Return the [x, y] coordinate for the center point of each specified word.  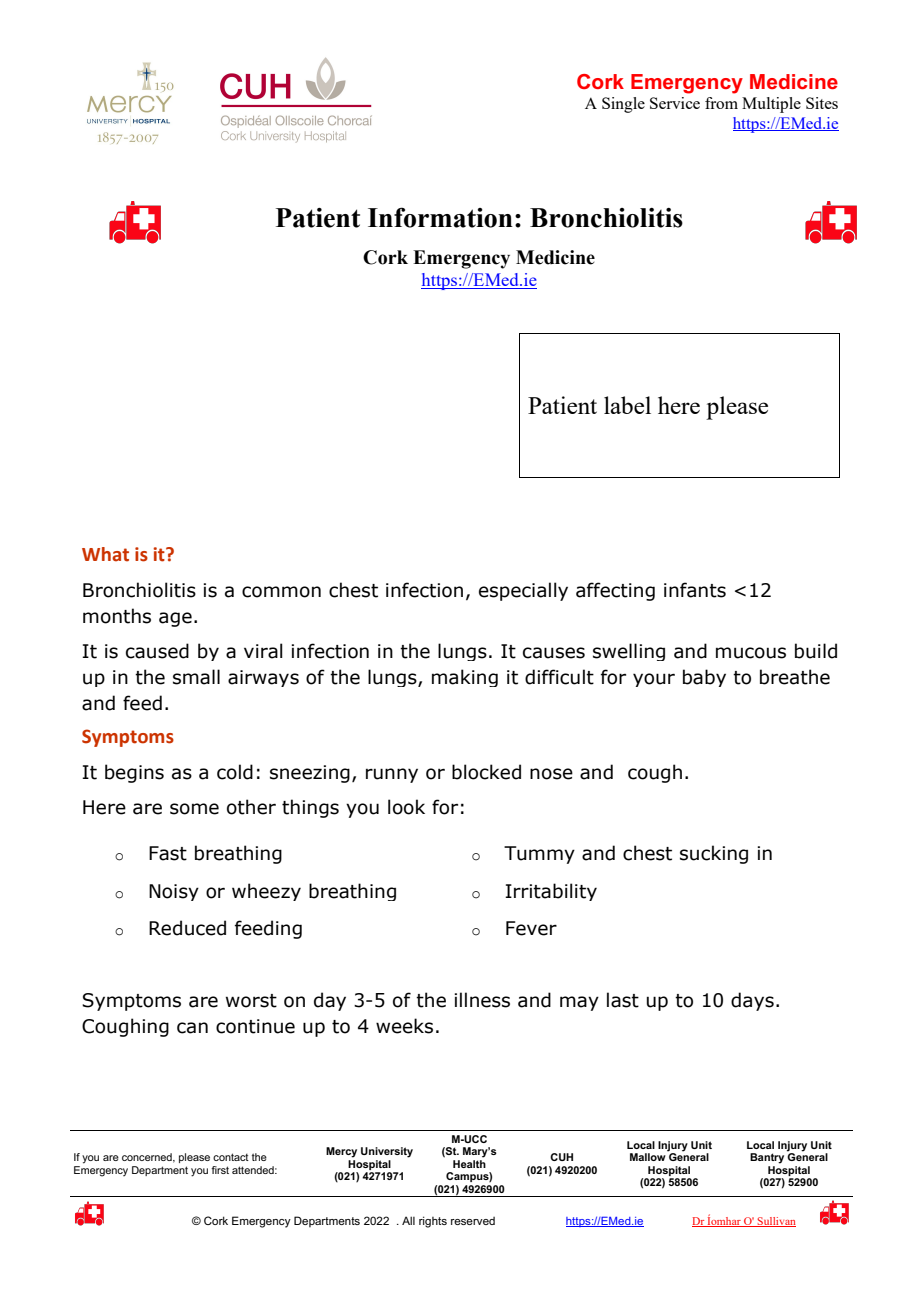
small [196, 677]
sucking [714, 854]
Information [440, 217]
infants [695, 590]
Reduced [187, 928]
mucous [751, 653]
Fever [531, 928]
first [220, 1170]
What [105, 554]
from [721, 103]
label [627, 405]
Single [623, 105]
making [465, 678]
